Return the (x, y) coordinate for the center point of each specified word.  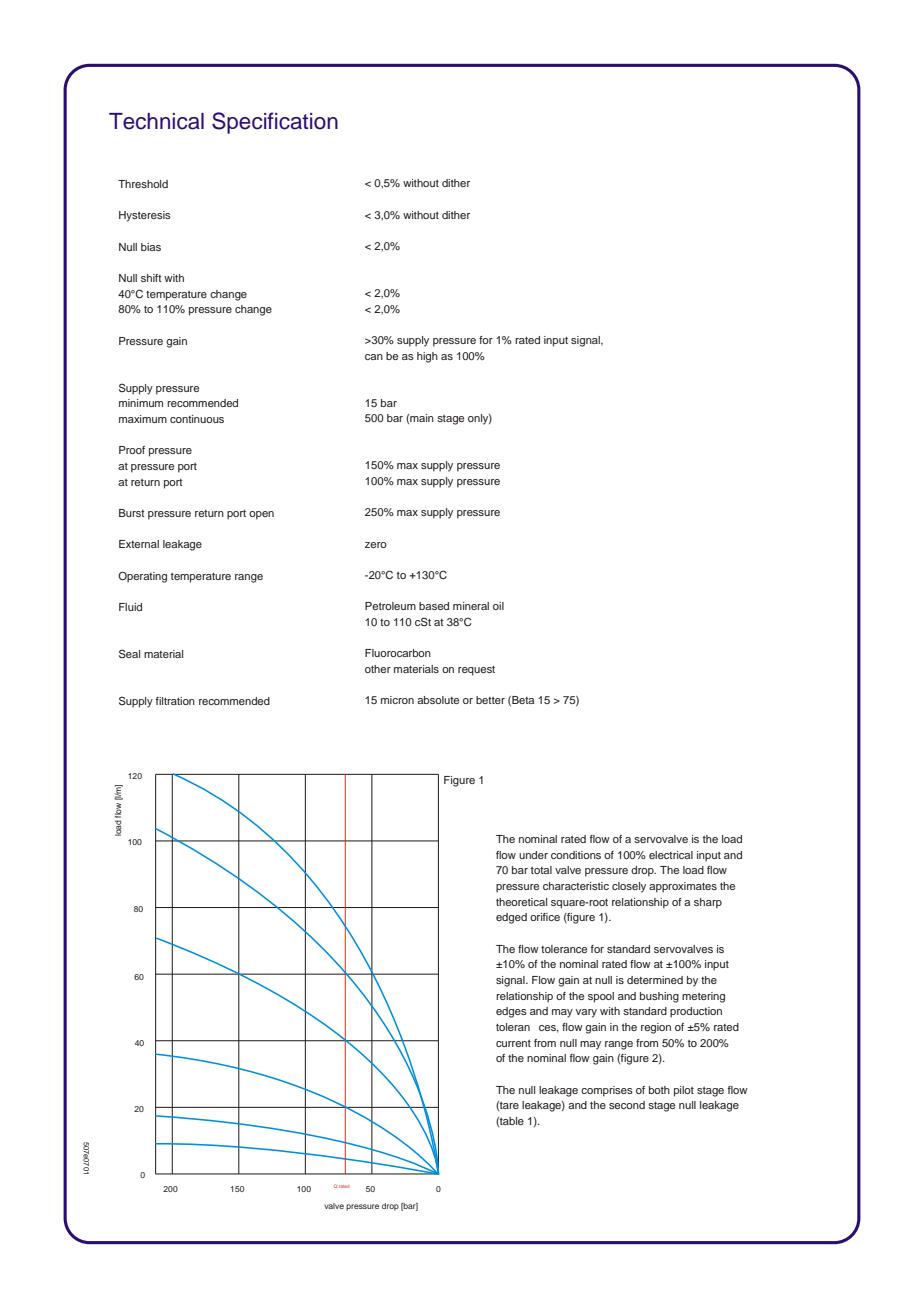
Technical (156, 121)
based (434, 606)
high (427, 357)
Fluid (130, 607)
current (513, 1043)
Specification (275, 123)
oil (498, 606)
